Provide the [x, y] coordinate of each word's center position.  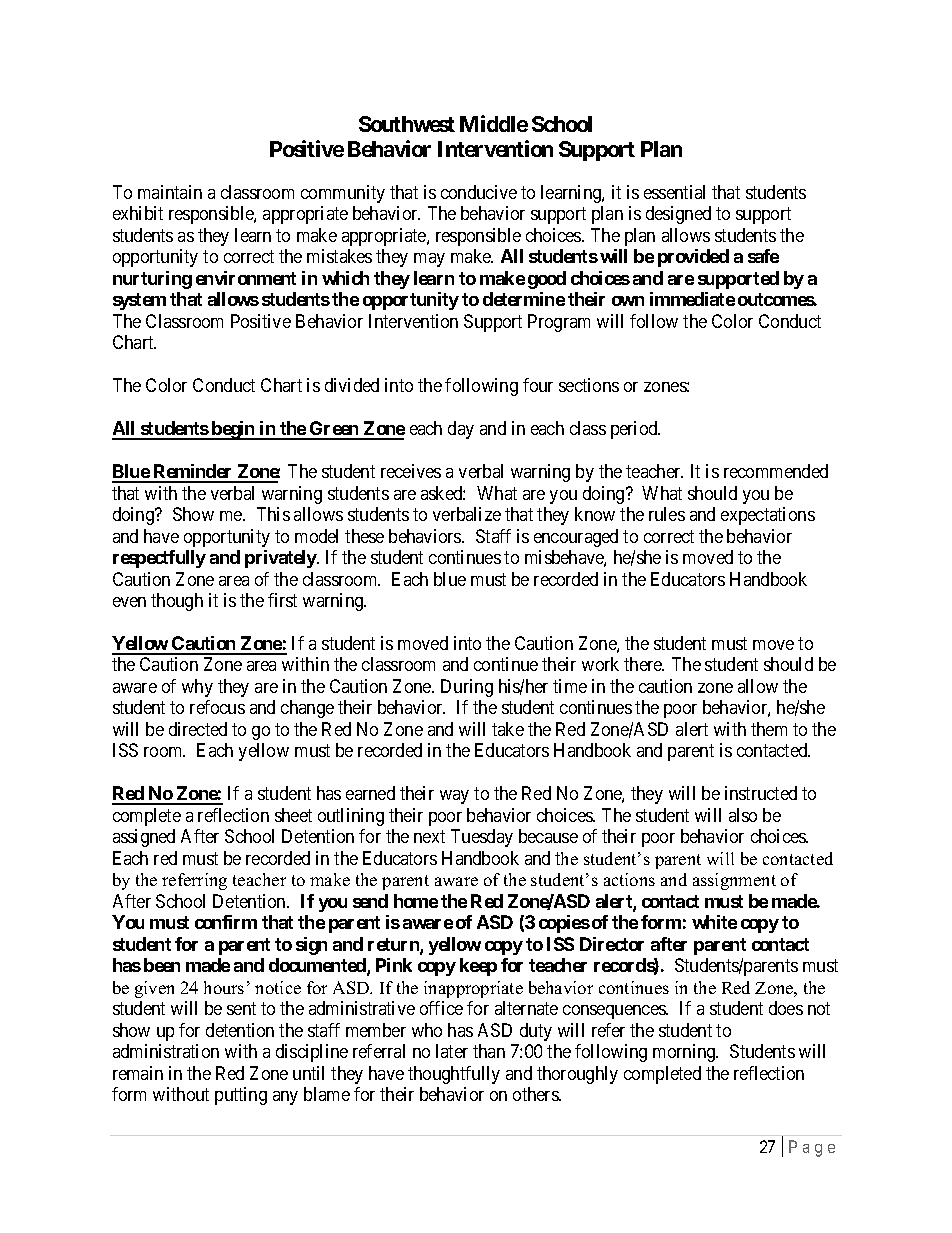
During [467, 688]
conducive [479, 192]
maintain [170, 192]
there [644, 664]
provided [693, 258]
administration [166, 1051]
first [282, 600]
